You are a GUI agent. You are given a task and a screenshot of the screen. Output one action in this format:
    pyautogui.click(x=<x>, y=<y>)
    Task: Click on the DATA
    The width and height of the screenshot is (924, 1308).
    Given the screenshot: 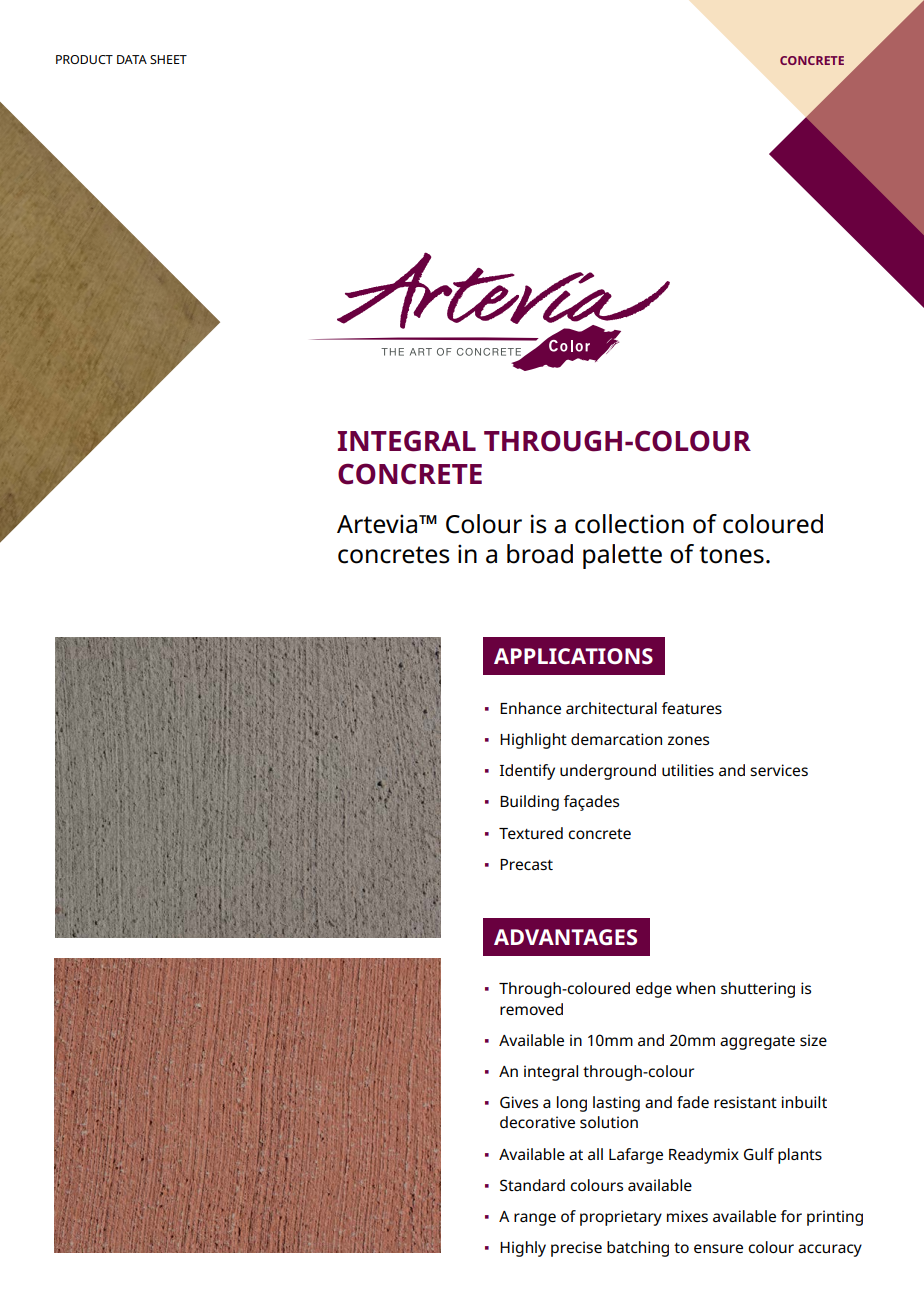 What is the action you would take?
    pyautogui.click(x=132, y=59)
